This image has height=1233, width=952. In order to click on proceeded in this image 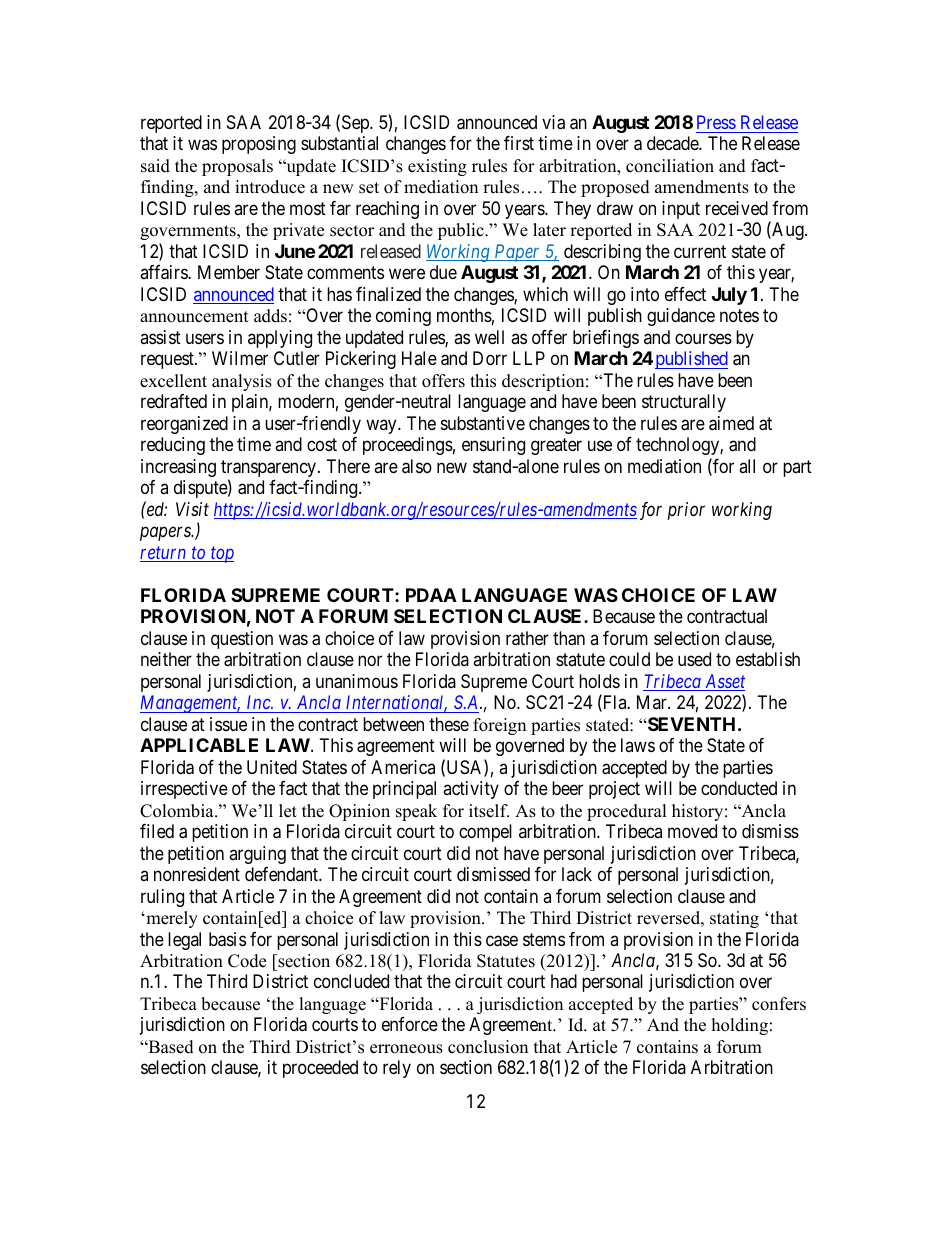, I will do `click(320, 1069)`.
